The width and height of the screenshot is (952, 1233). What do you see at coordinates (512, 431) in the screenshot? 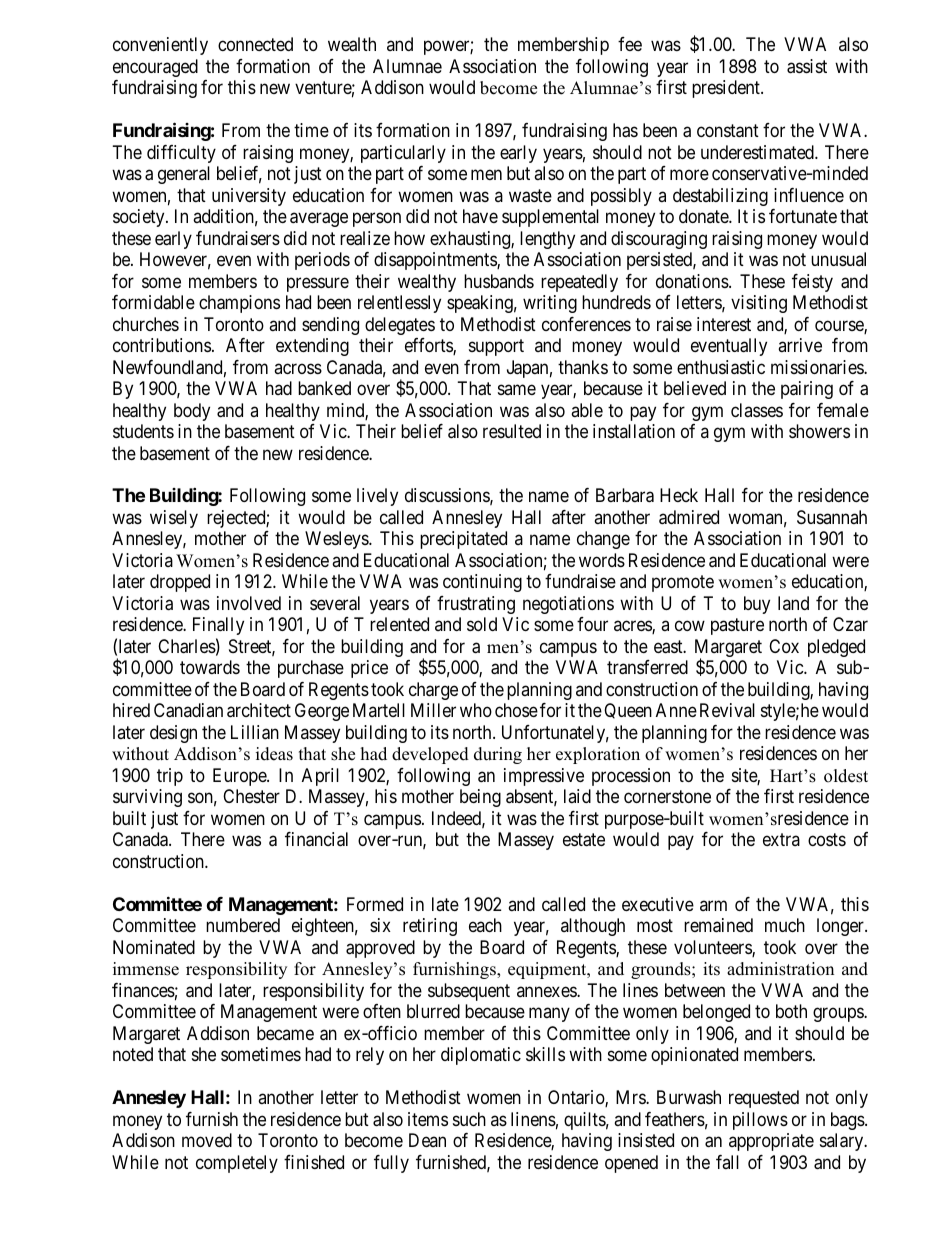
I see `resulted` at bounding box center [512, 431].
